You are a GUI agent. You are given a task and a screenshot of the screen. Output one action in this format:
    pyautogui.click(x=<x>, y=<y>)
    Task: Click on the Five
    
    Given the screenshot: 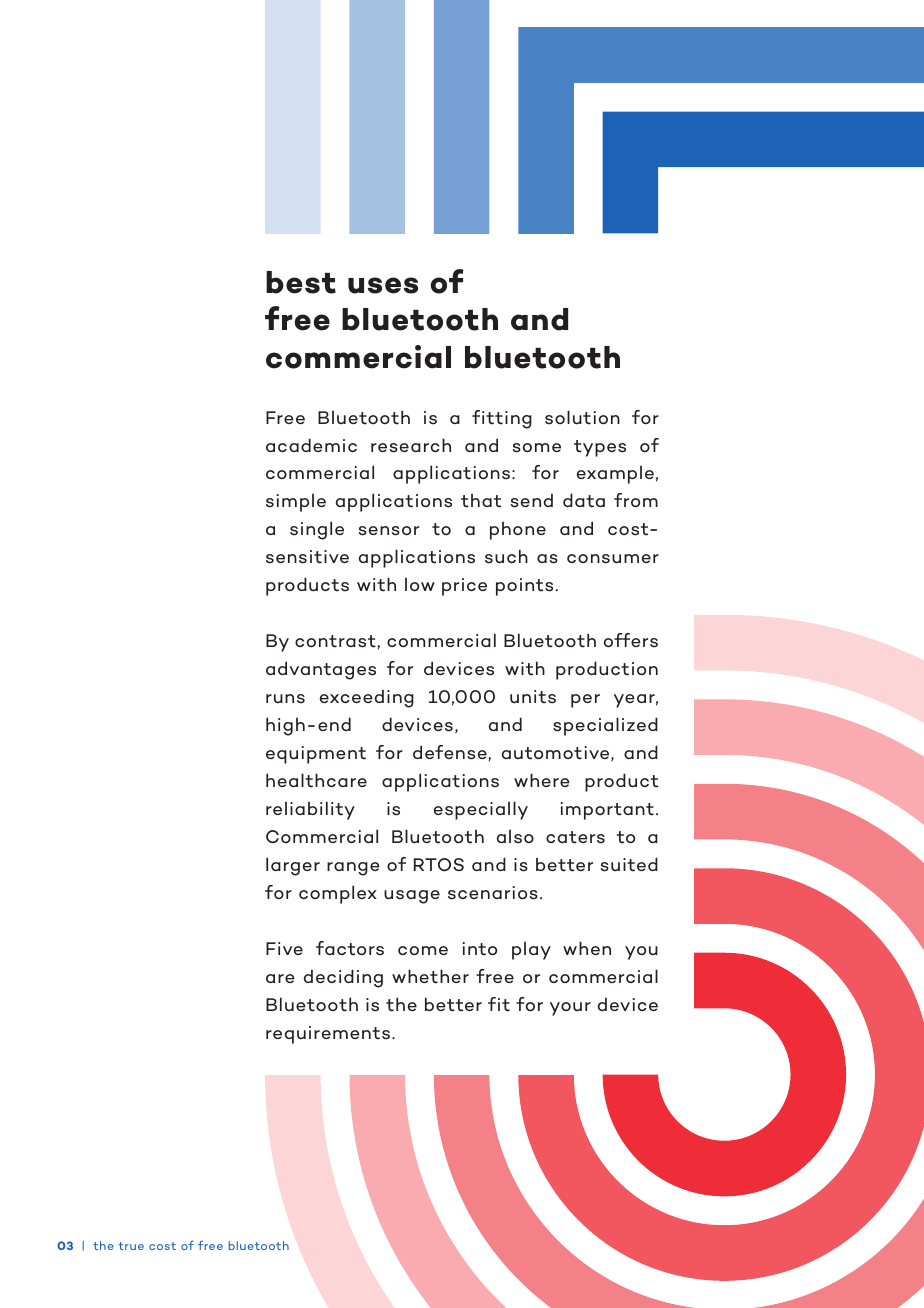 What is the action you would take?
    pyautogui.click(x=284, y=948)
